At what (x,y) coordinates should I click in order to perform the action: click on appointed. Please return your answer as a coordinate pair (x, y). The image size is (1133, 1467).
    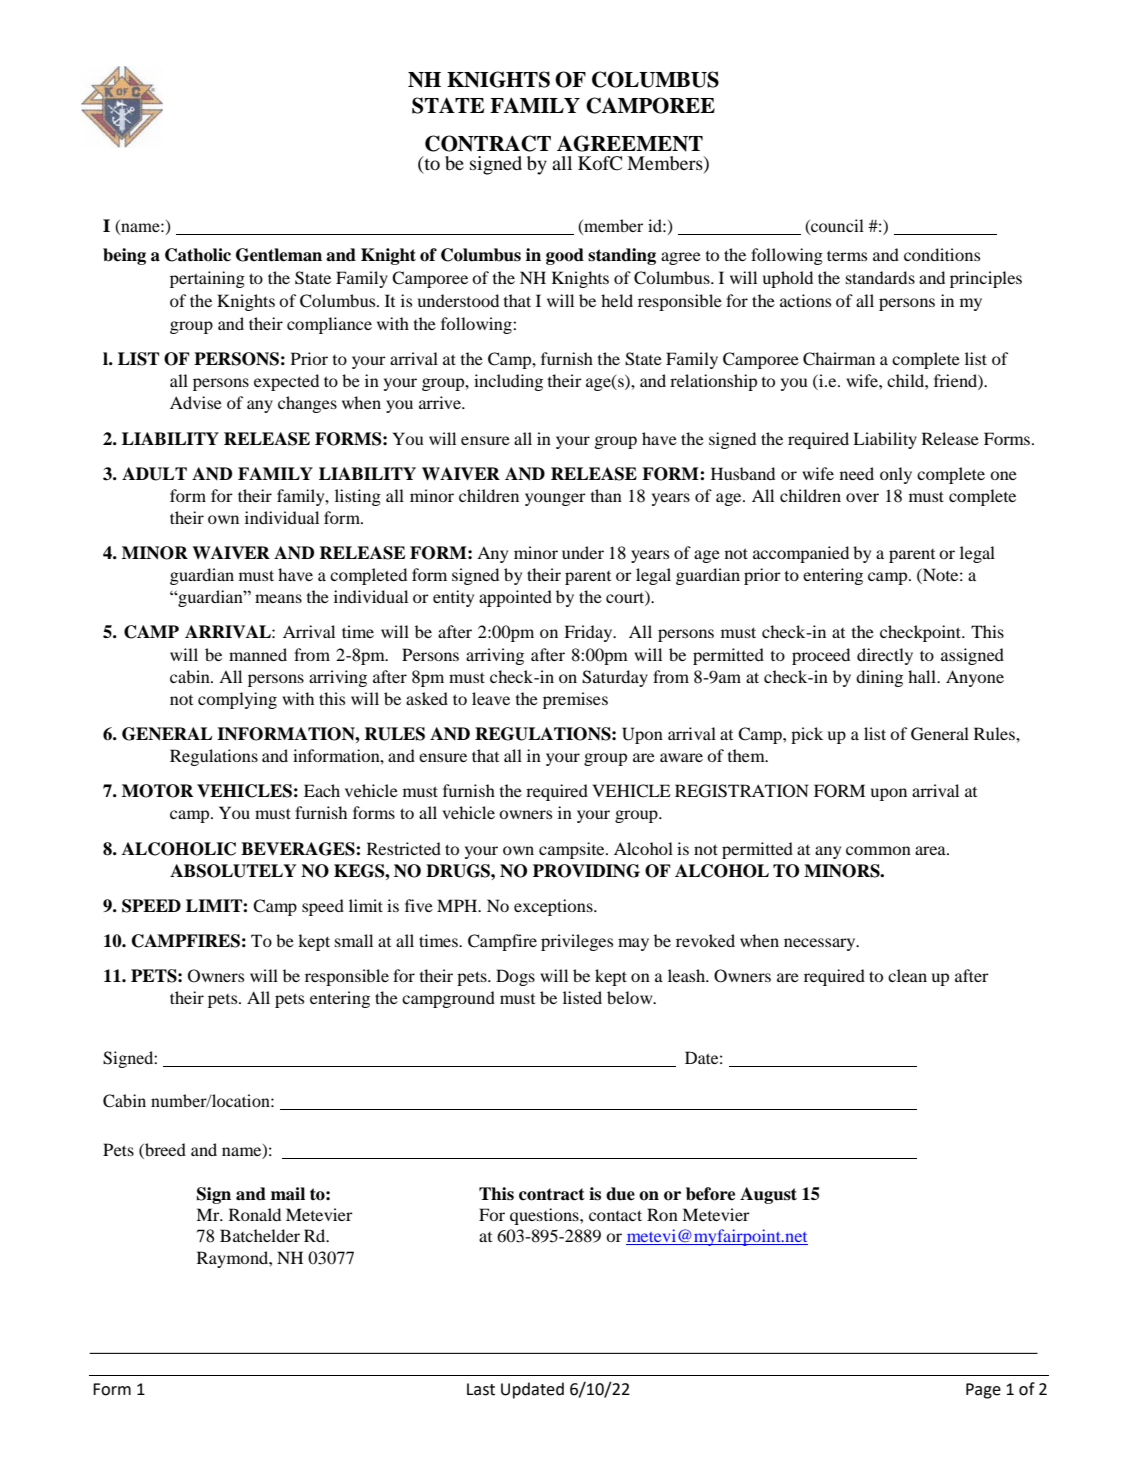
    Looking at the image, I should click on (515, 598).
